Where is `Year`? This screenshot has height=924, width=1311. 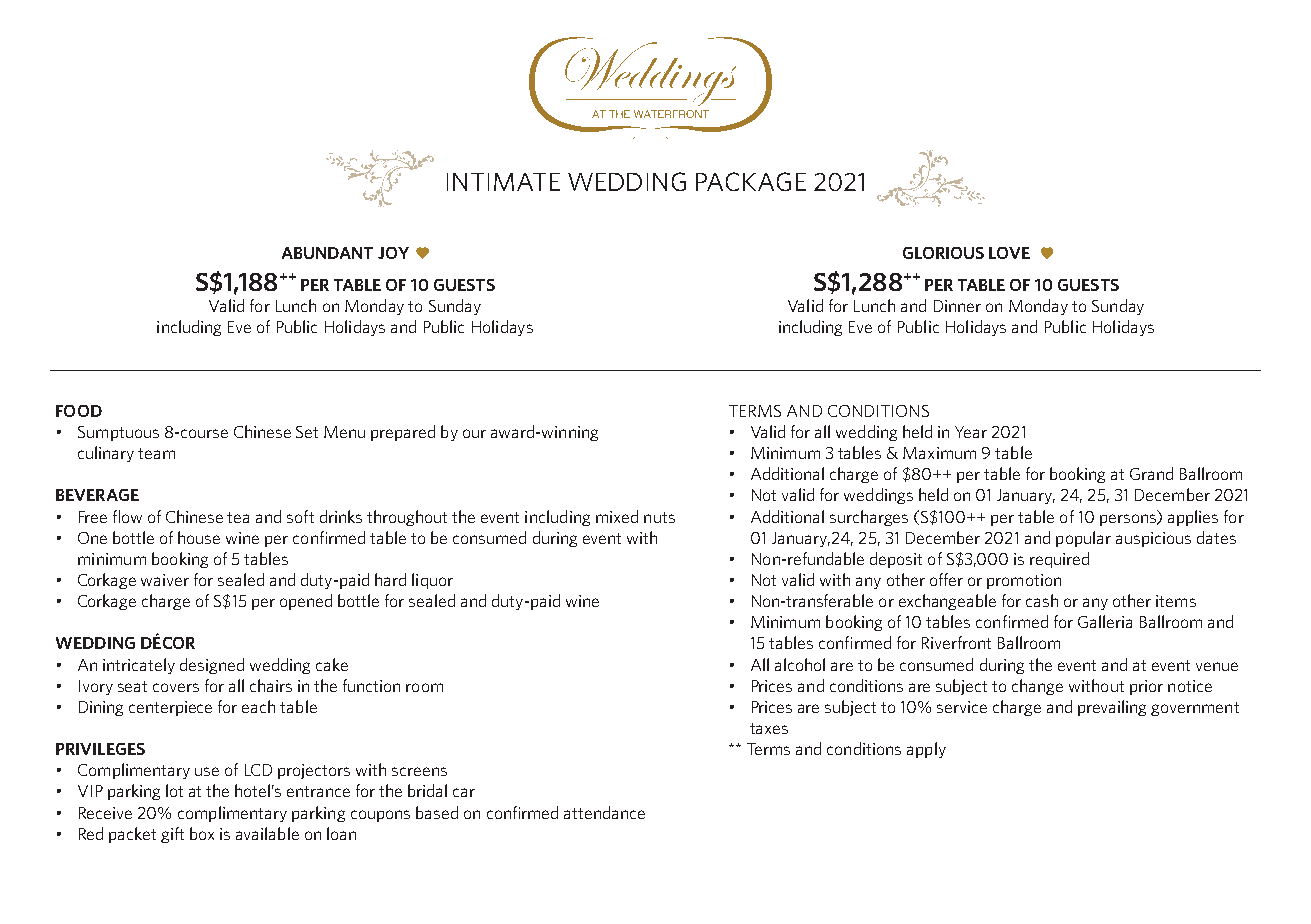 Year is located at coordinates (971, 432).
